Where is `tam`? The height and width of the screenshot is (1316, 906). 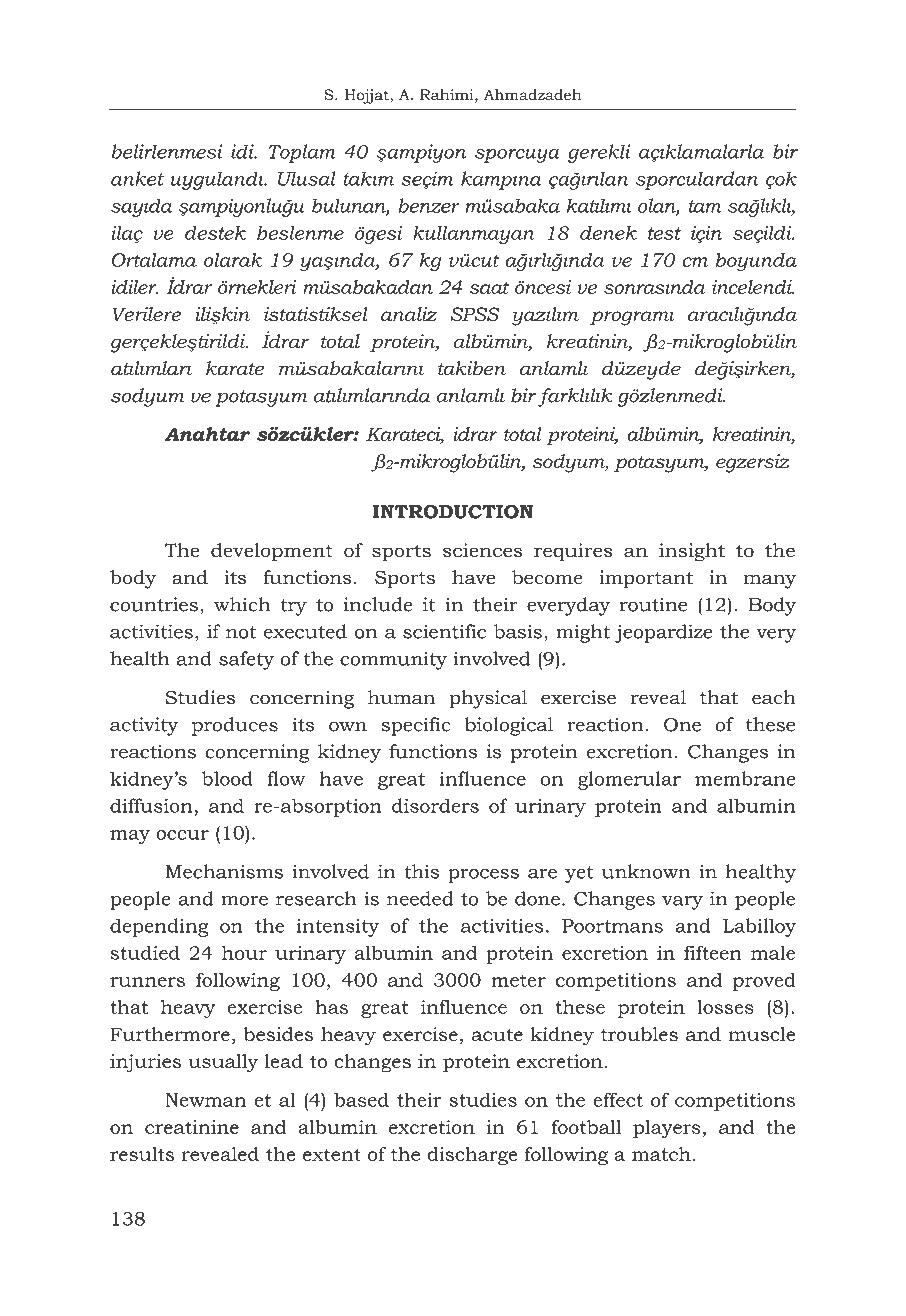
tam is located at coordinates (705, 206).
